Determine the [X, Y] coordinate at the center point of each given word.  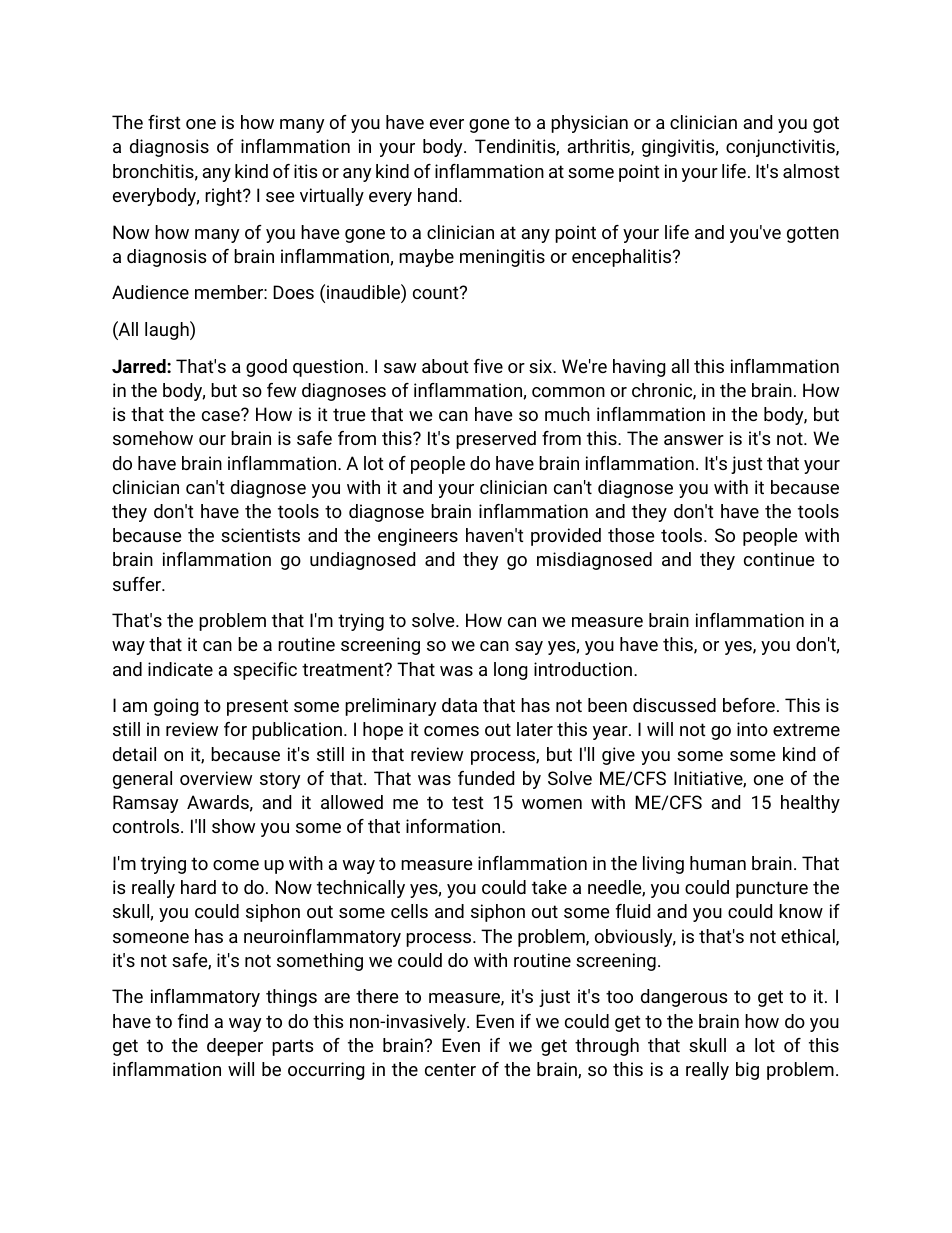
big [747, 1071]
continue [779, 559]
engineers [418, 537]
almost [811, 171]
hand [437, 195]
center [450, 1069]
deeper [235, 1047]
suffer [138, 584]
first [164, 122]
